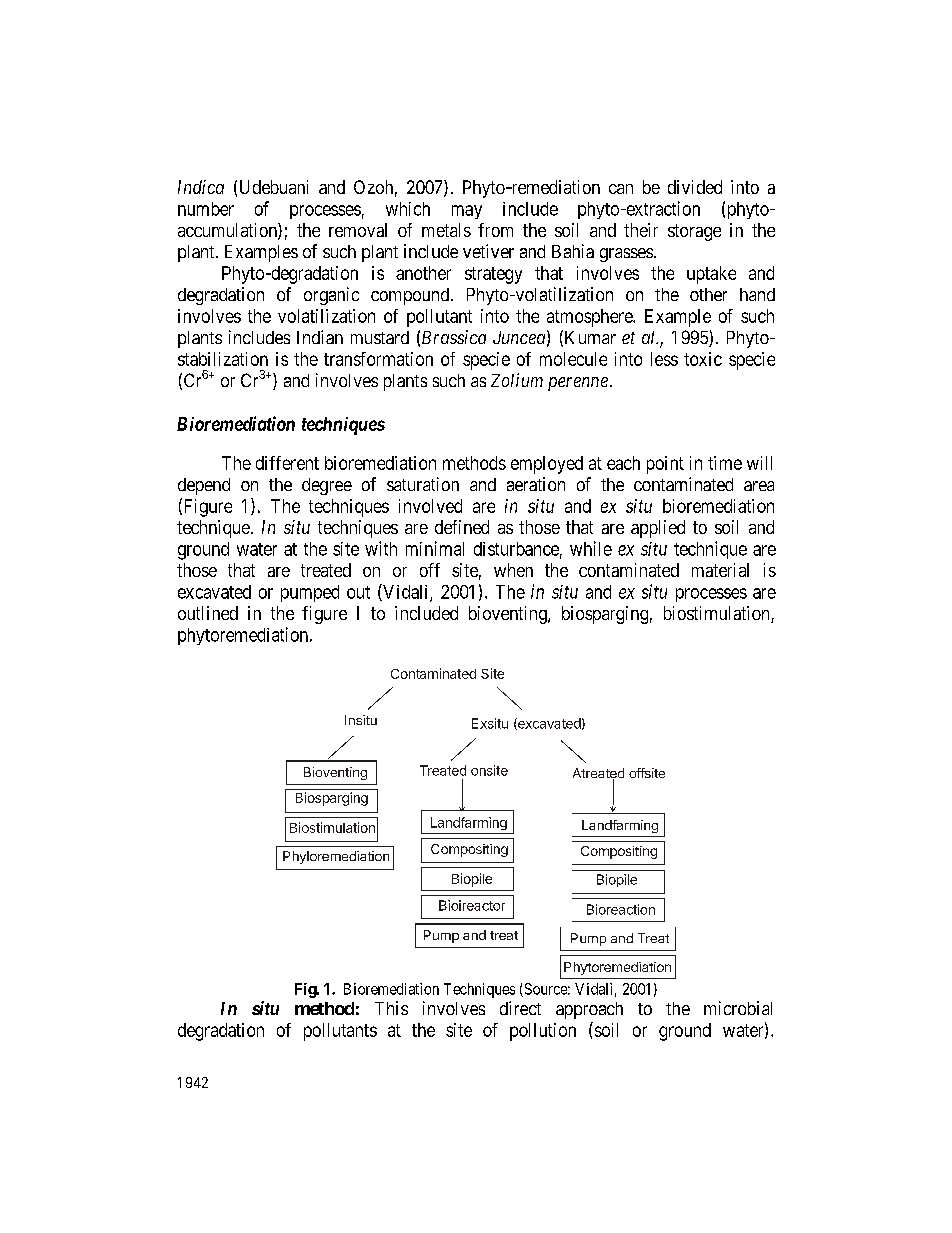 The image size is (952, 1233). Describe the element at coordinates (520, 1008) in the screenshot. I see `direct` at that location.
